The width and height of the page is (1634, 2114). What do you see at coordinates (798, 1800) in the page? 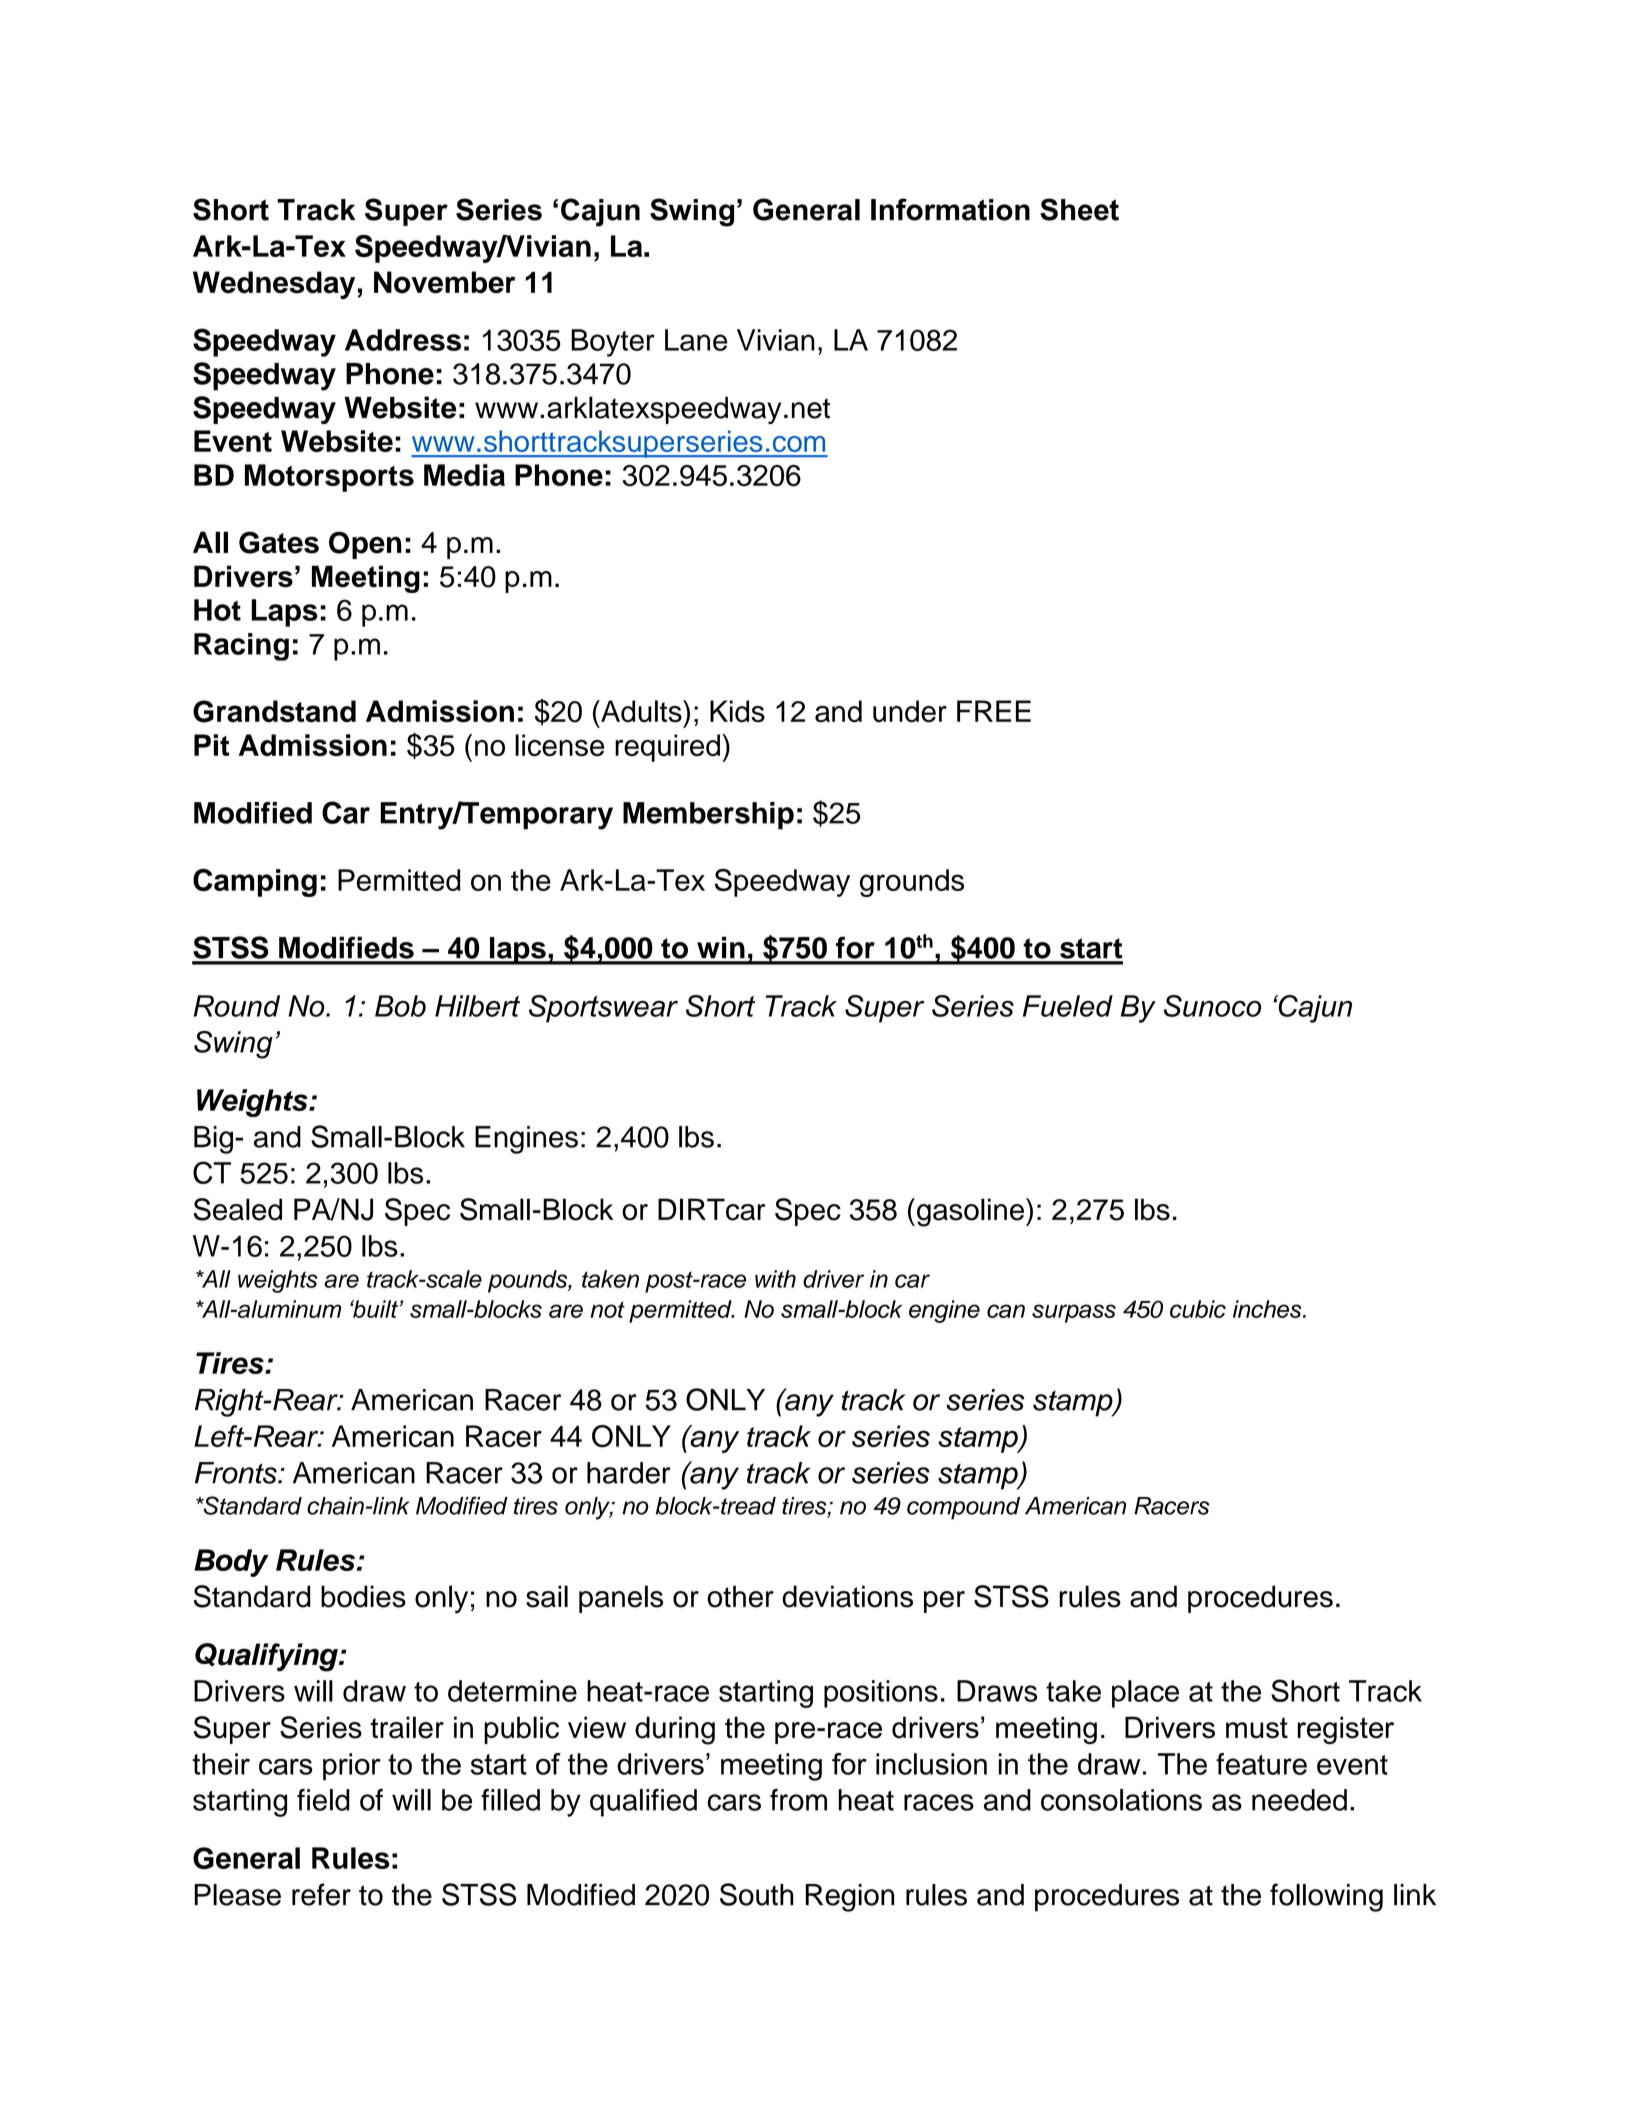
I see `from` at bounding box center [798, 1800].
